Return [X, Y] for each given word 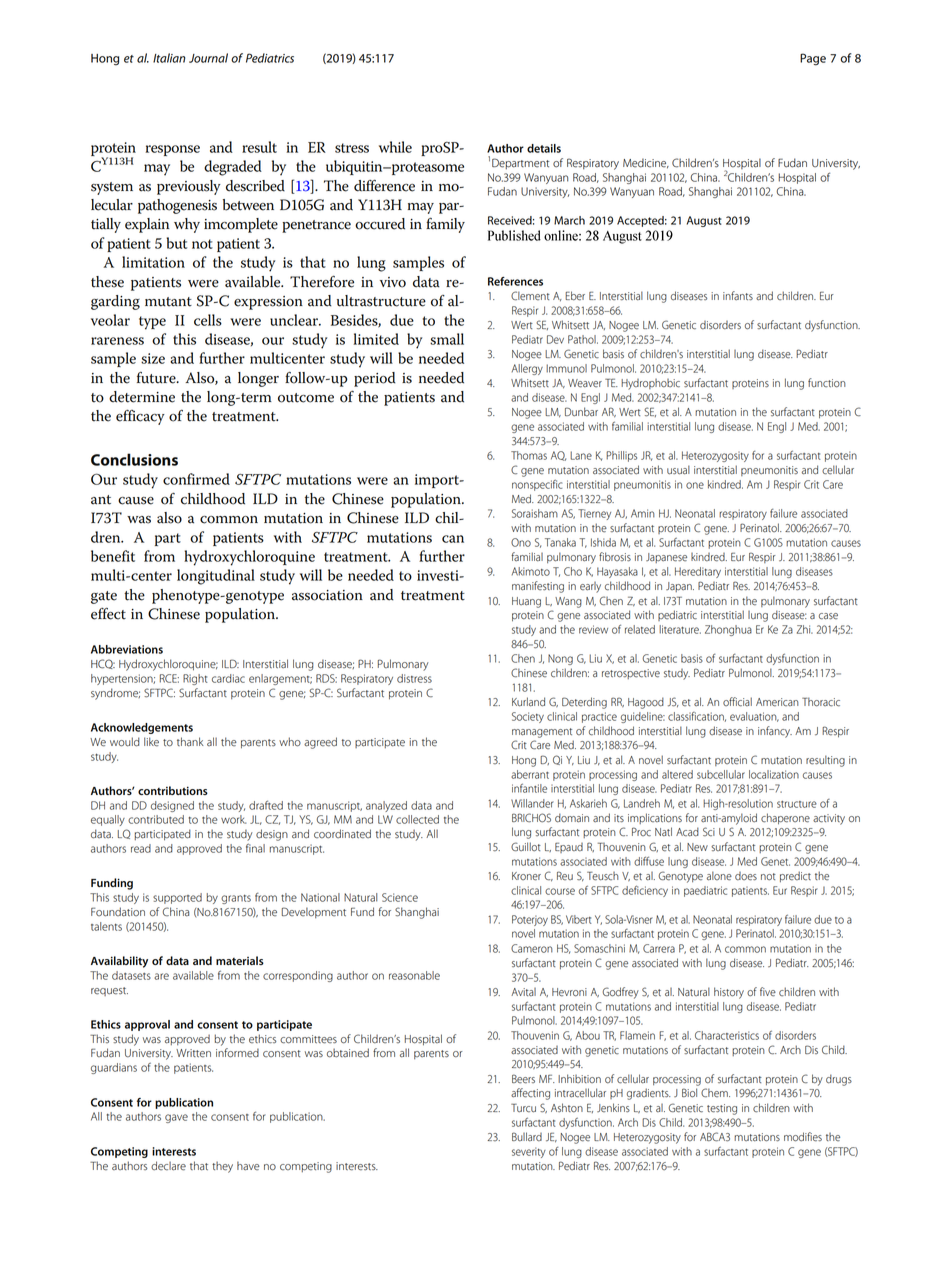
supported [177, 898]
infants [738, 296]
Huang [526, 602]
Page [813, 59]
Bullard [527, 1137]
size [153, 358]
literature [680, 629]
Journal [208, 58]
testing [722, 1109]
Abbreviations [127, 649]
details [544, 148]
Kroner [526, 876]
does [746, 876]
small [447, 339]
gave [176, 1118]
